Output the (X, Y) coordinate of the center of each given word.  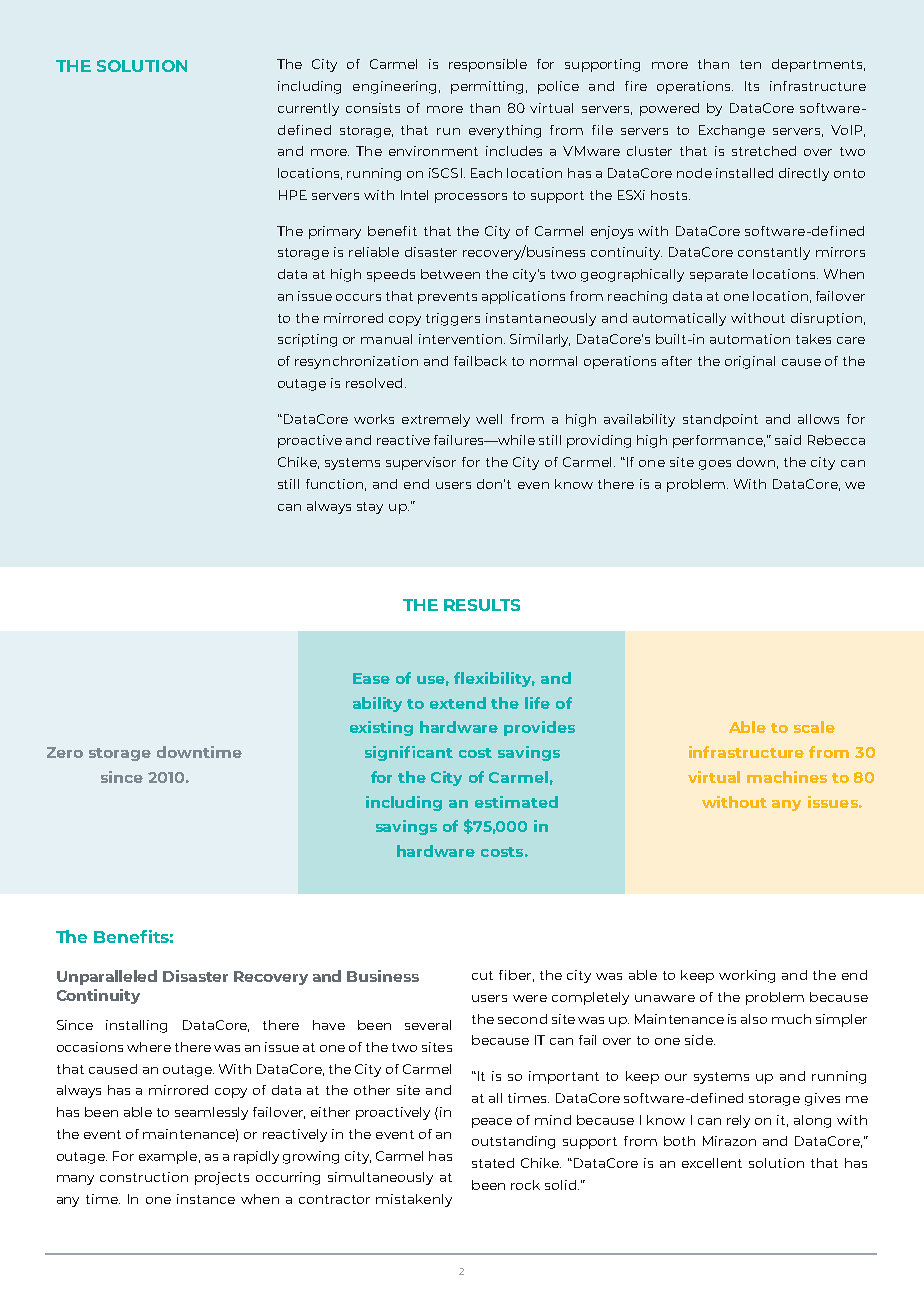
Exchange (732, 131)
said (788, 440)
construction (144, 1177)
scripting (307, 340)
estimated (516, 802)
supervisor (421, 463)
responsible (488, 65)
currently (308, 109)
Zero (65, 752)
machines (787, 777)
